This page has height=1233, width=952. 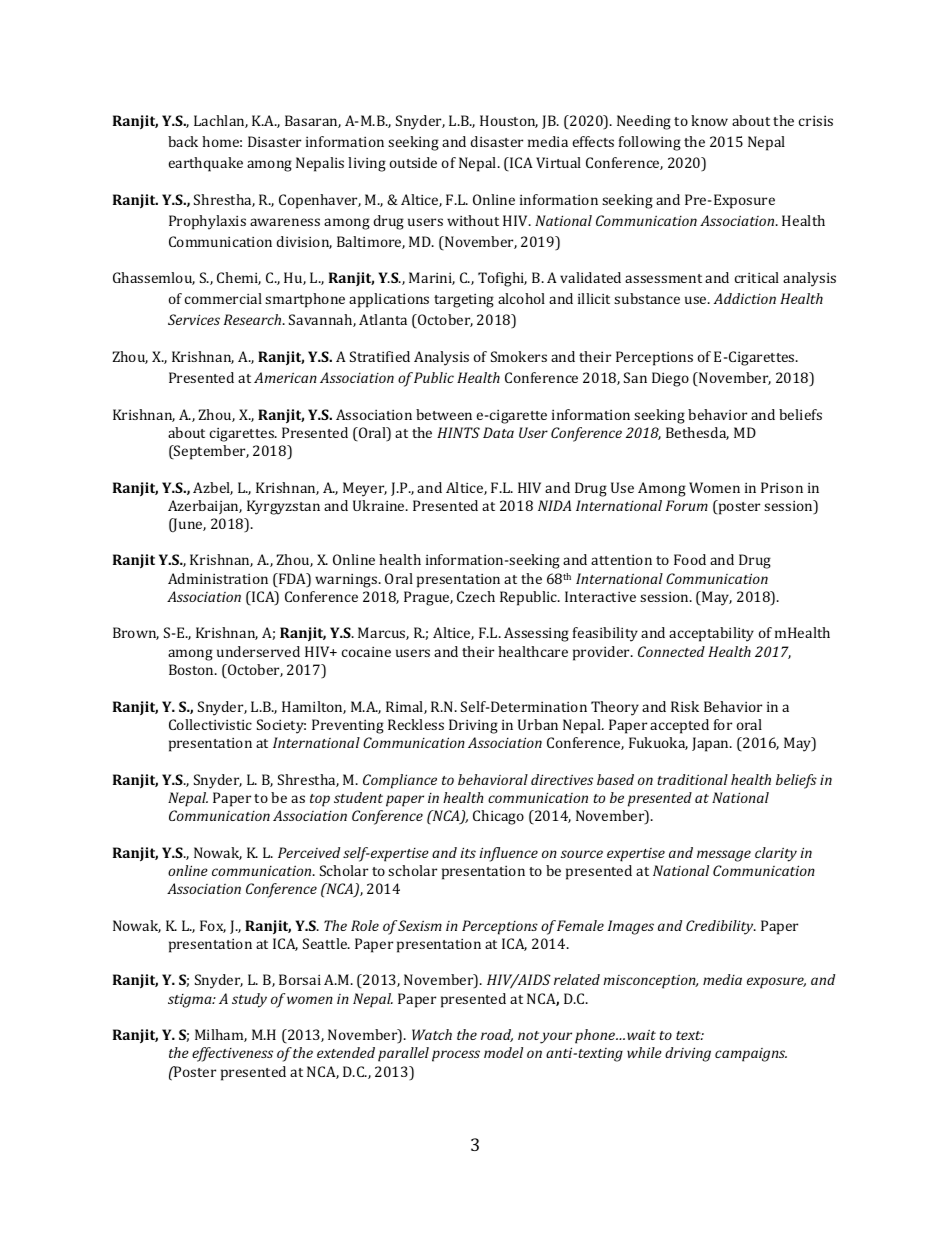 I want to click on road, so click(x=497, y=1035).
